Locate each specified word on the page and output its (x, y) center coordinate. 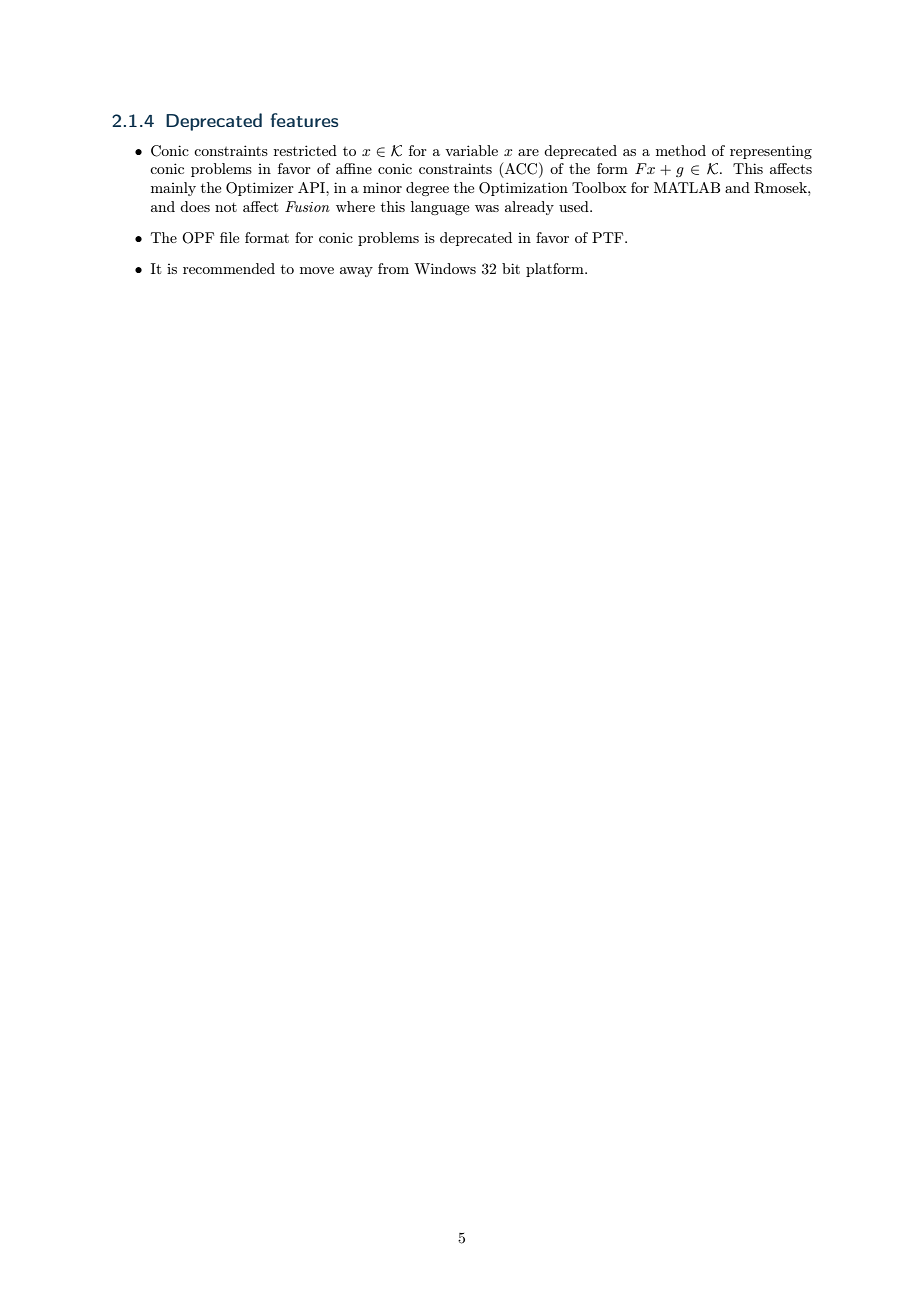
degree (427, 189)
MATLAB (687, 187)
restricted (305, 150)
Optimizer (260, 189)
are (528, 152)
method (681, 150)
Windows (445, 268)
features (305, 120)
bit (511, 268)
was (487, 208)
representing (771, 152)
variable (471, 150)
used (575, 206)
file (229, 237)
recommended (229, 268)
